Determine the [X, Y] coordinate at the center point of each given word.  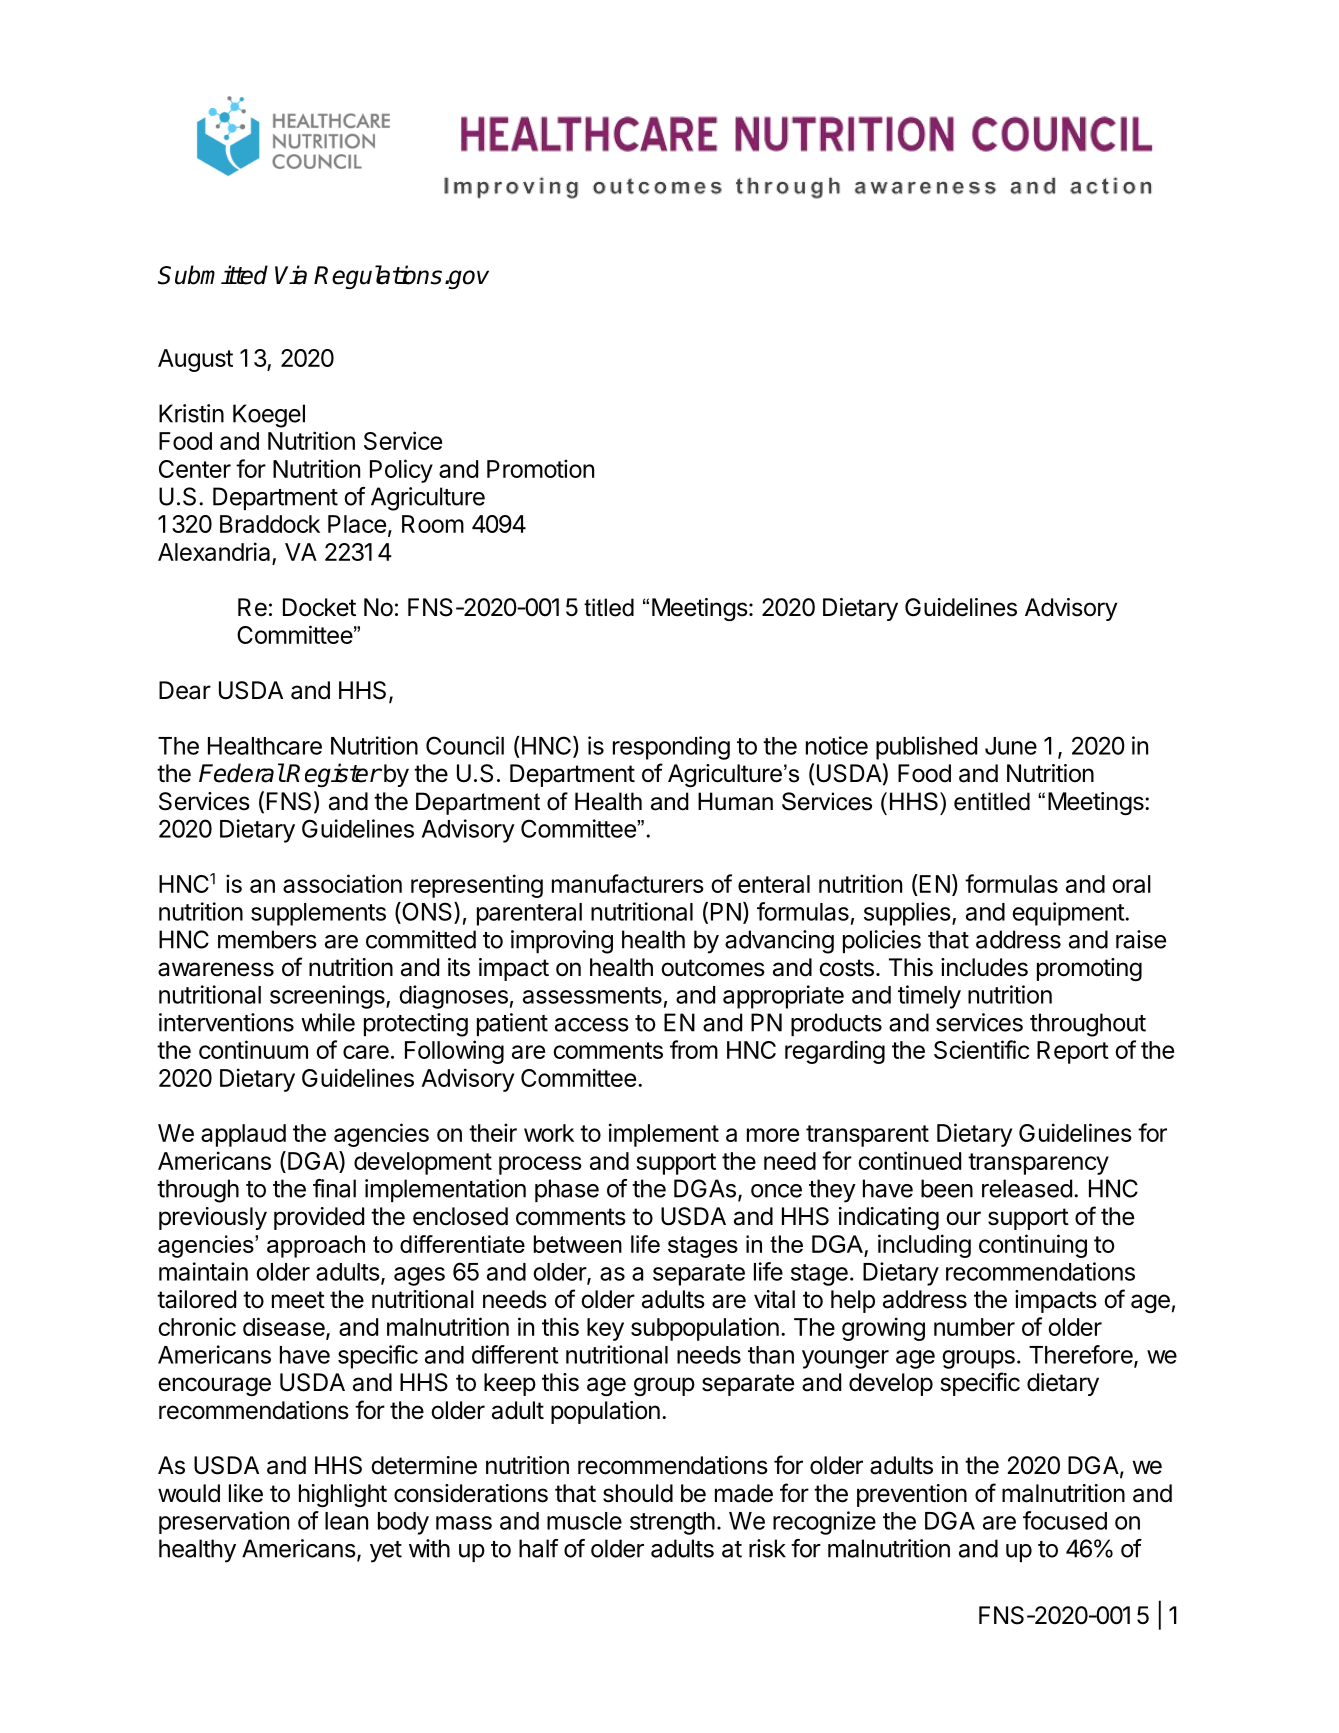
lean [346, 1521]
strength [672, 1523]
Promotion [540, 468]
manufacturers [628, 883]
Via [291, 275]
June [1011, 746]
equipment [1068, 914]
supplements [318, 914]
